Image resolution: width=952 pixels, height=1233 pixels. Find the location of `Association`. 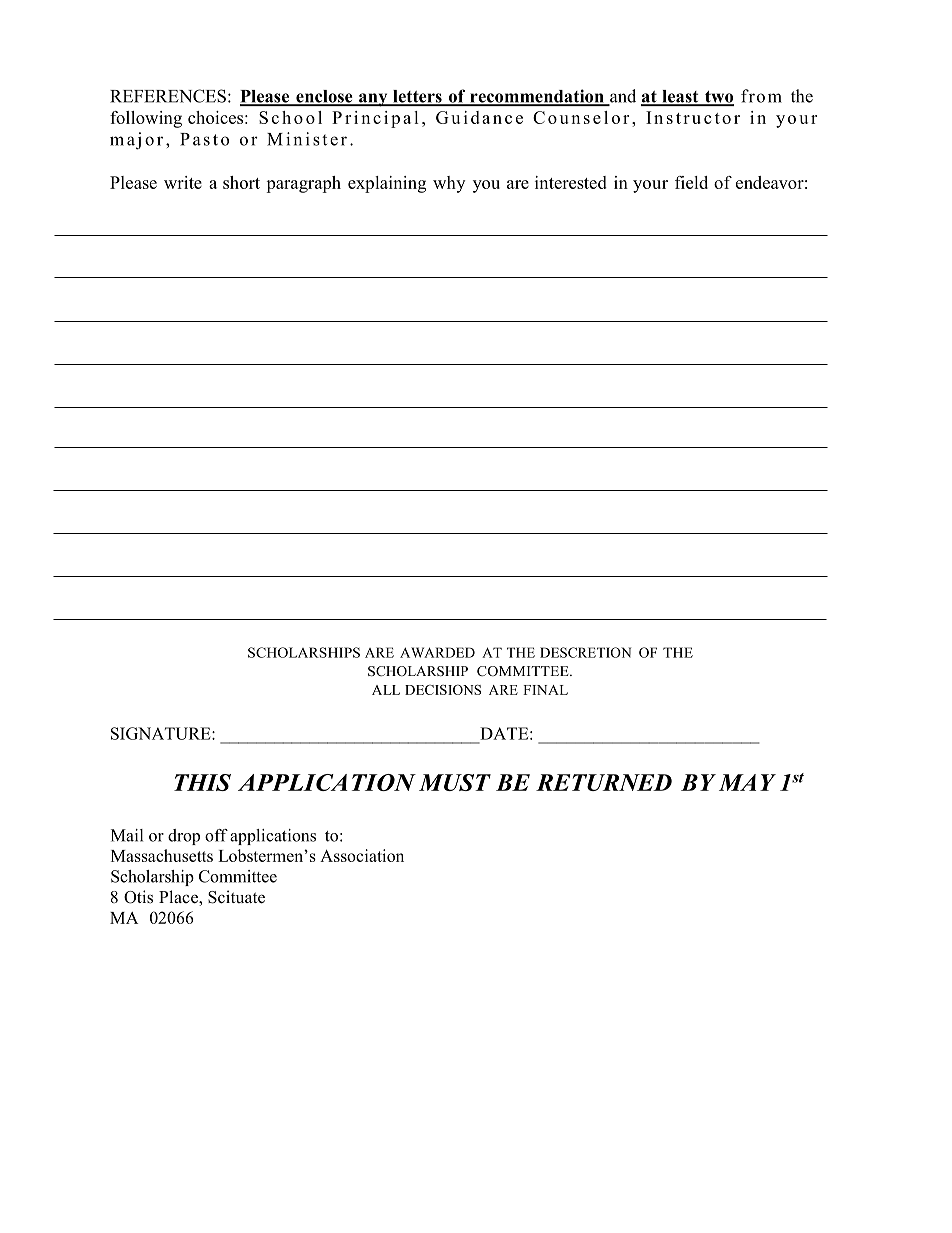

Association is located at coordinates (362, 855).
